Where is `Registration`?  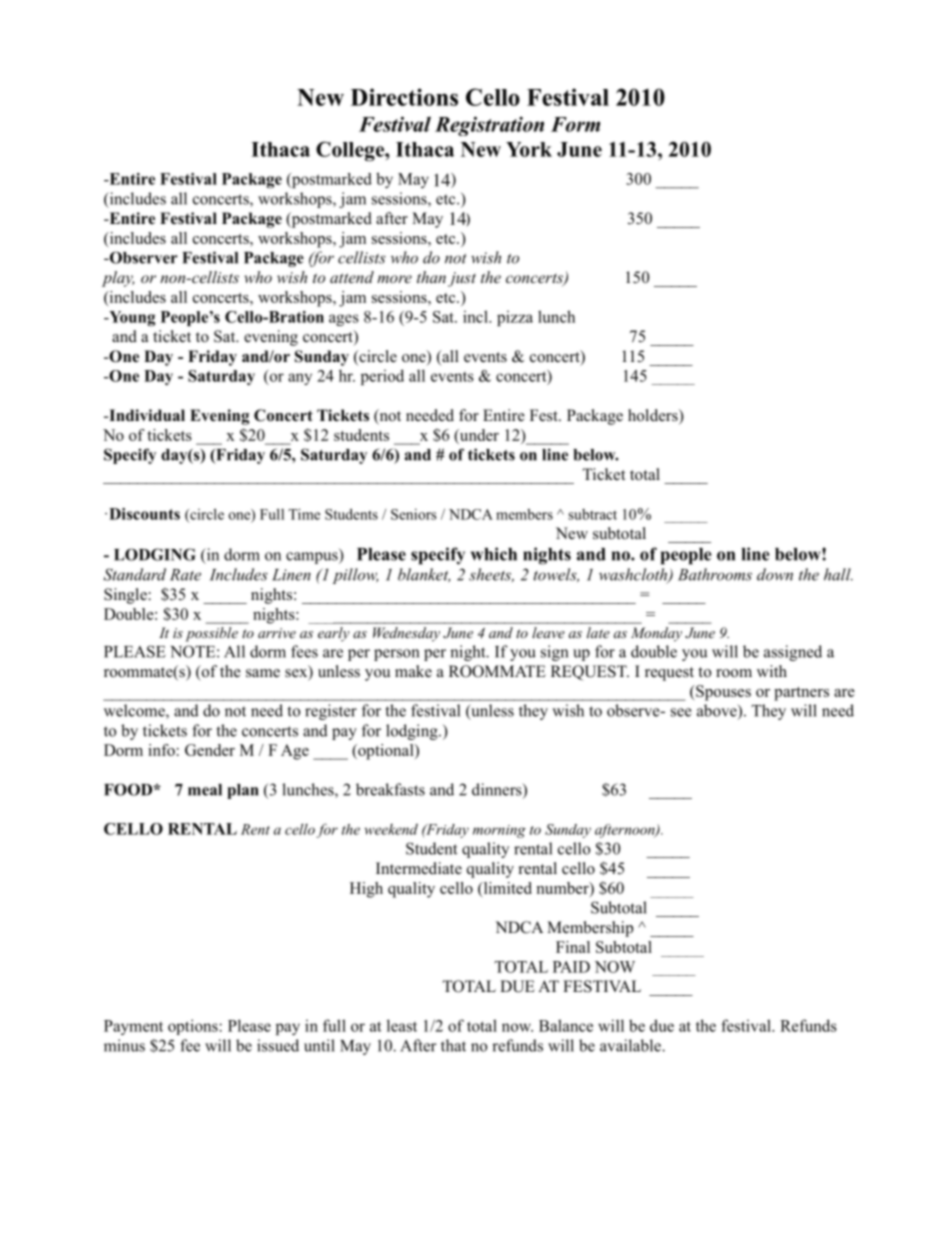 Registration is located at coordinates (489, 126).
